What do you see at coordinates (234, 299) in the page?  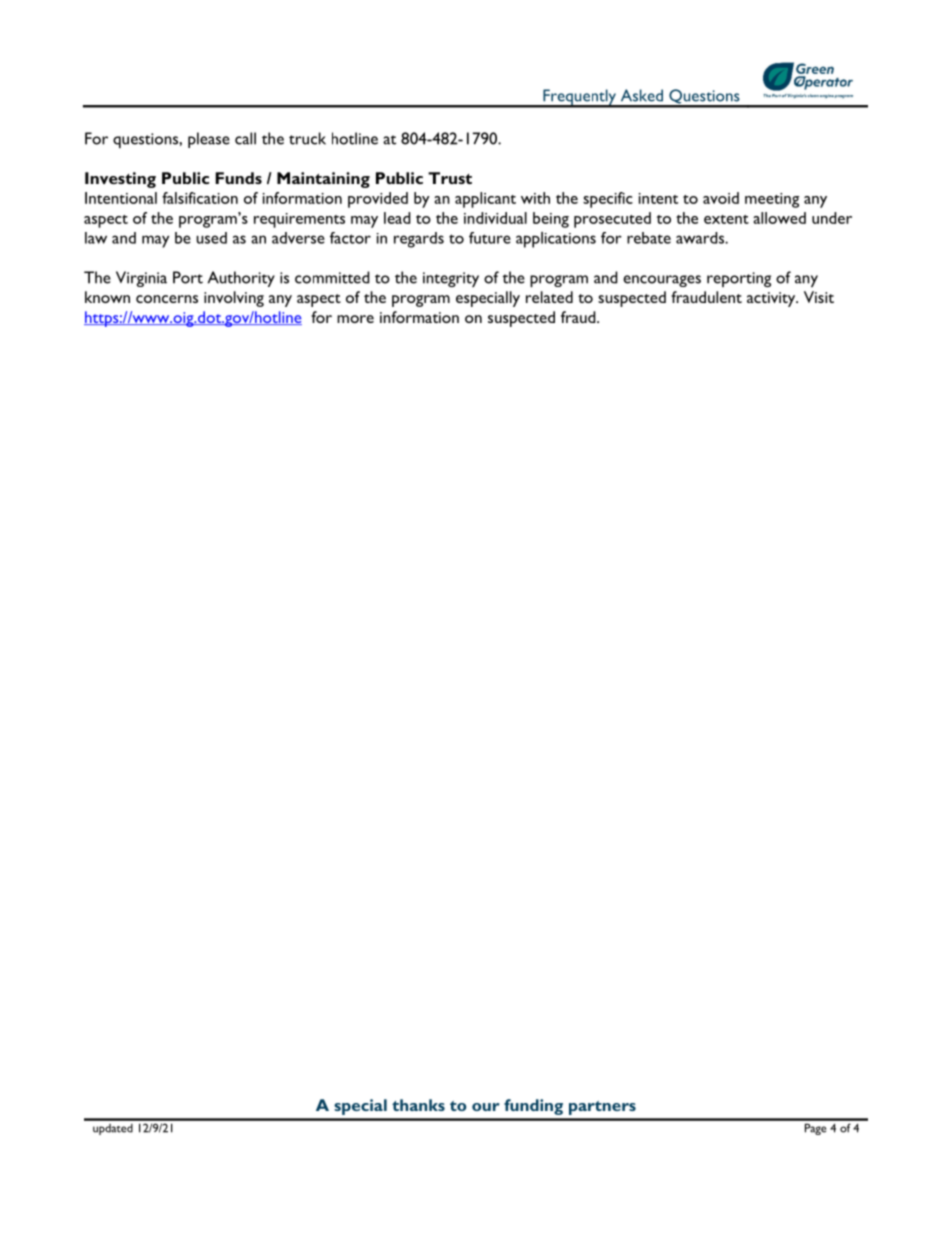 I see `involving` at bounding box center [234, 299].
